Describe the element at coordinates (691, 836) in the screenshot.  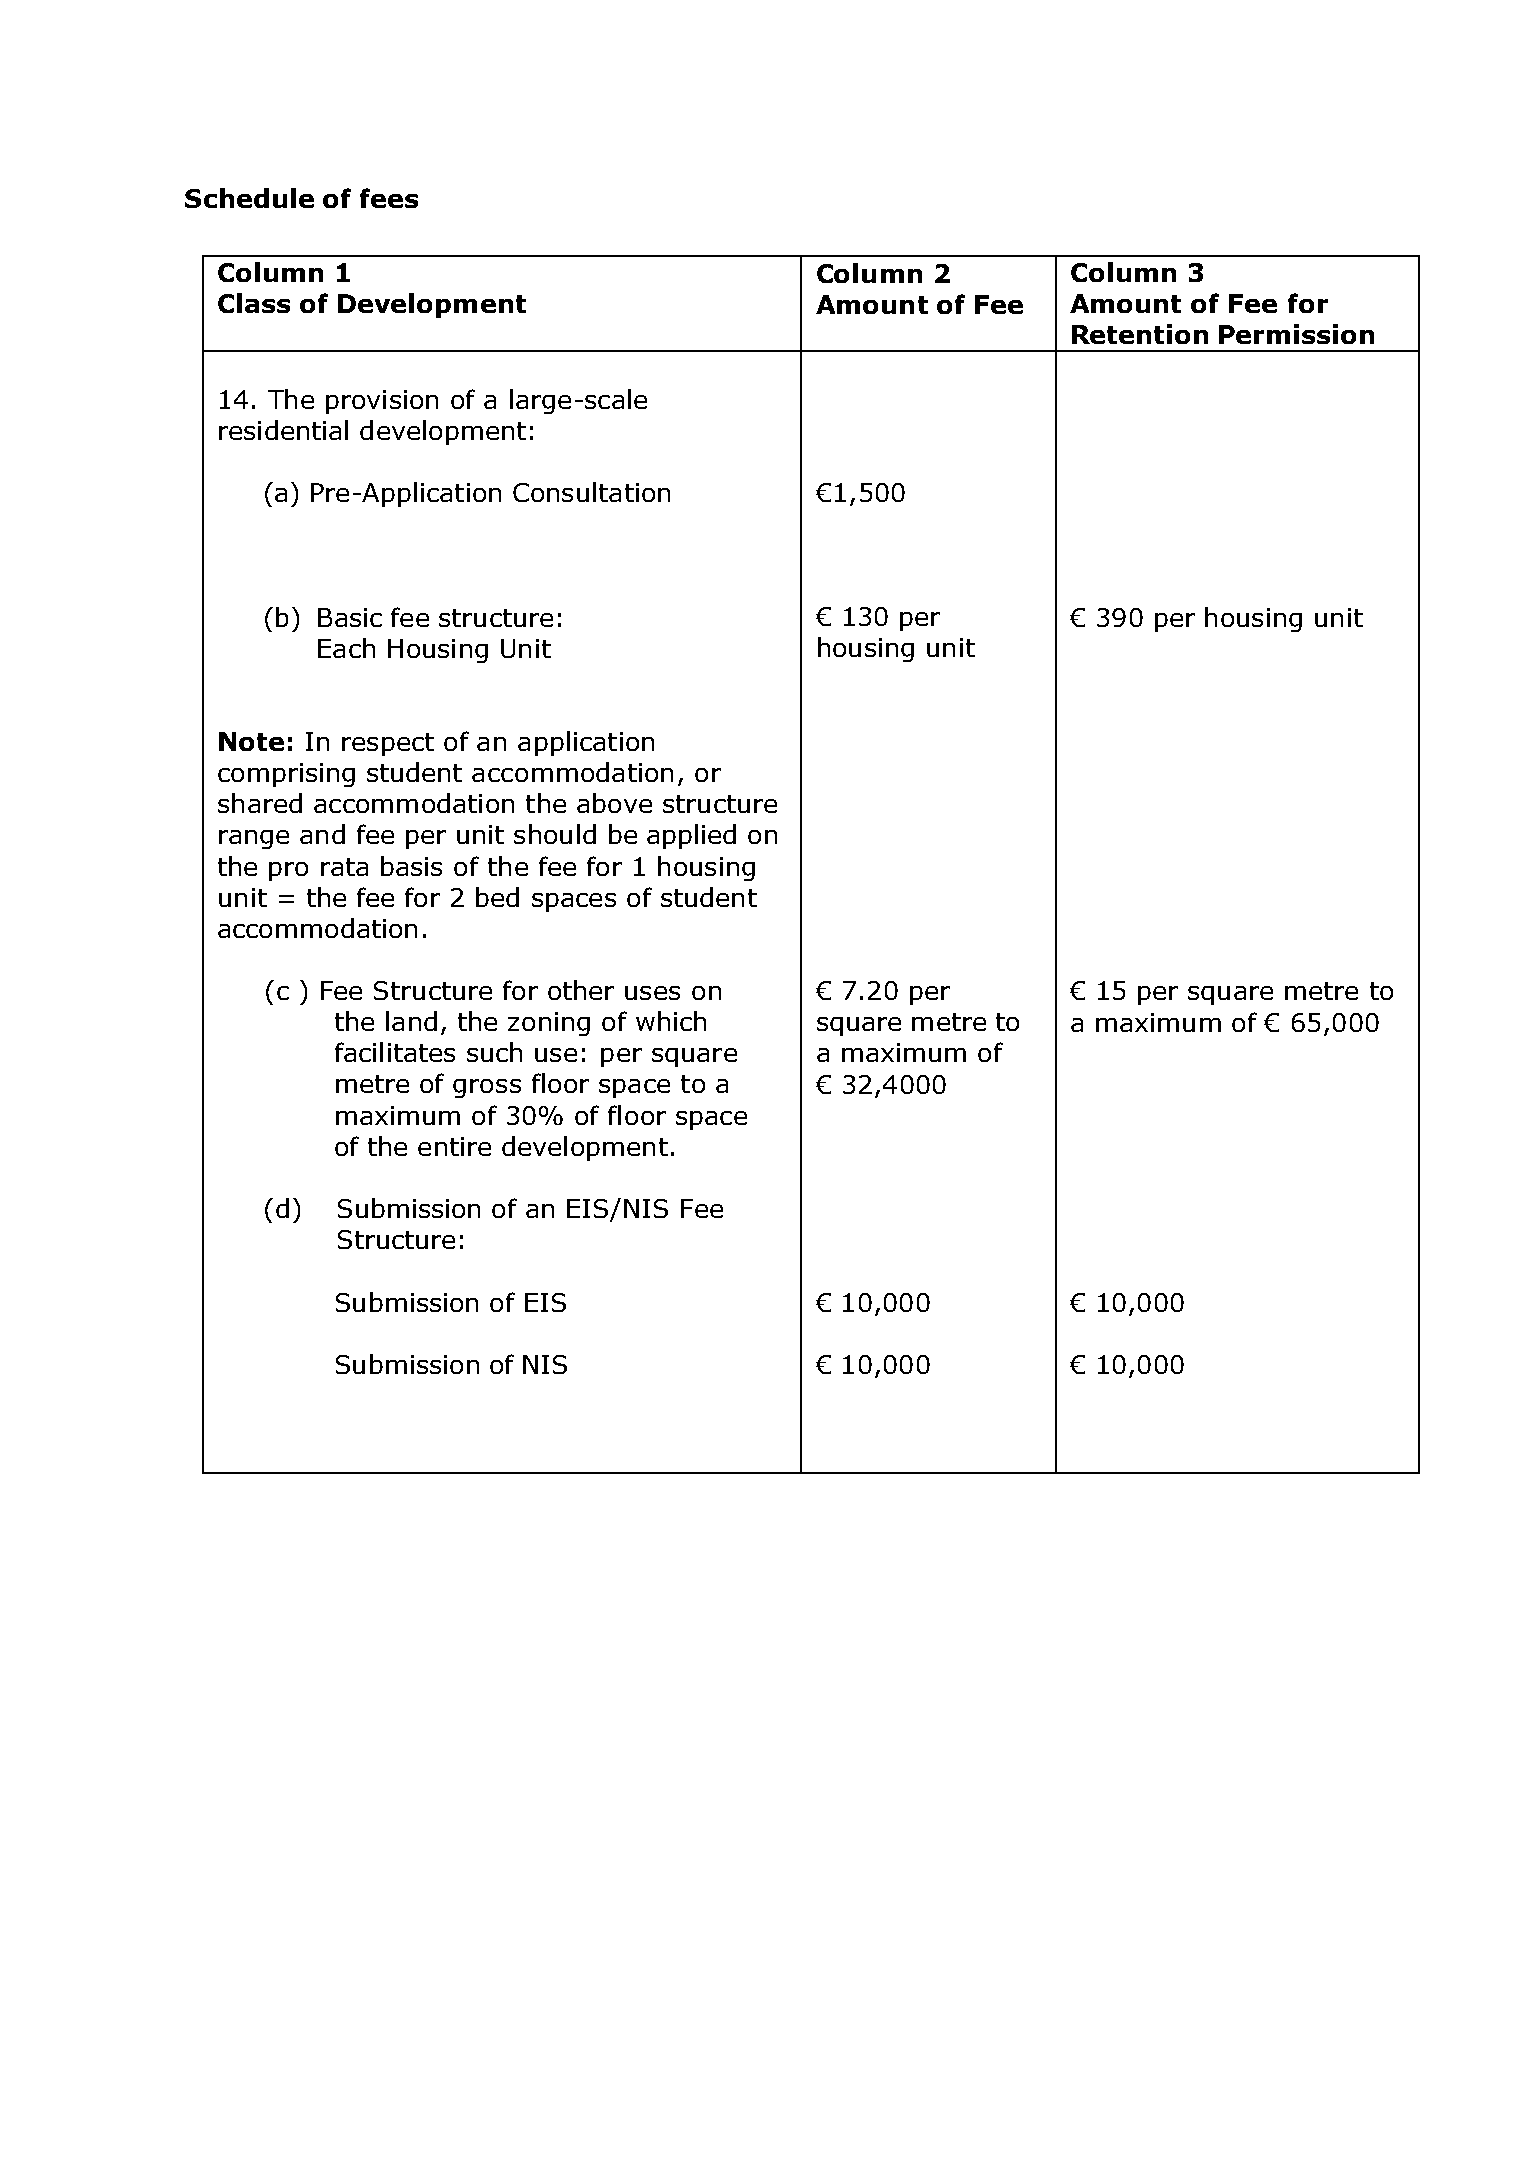
I see `applied` at that location.
